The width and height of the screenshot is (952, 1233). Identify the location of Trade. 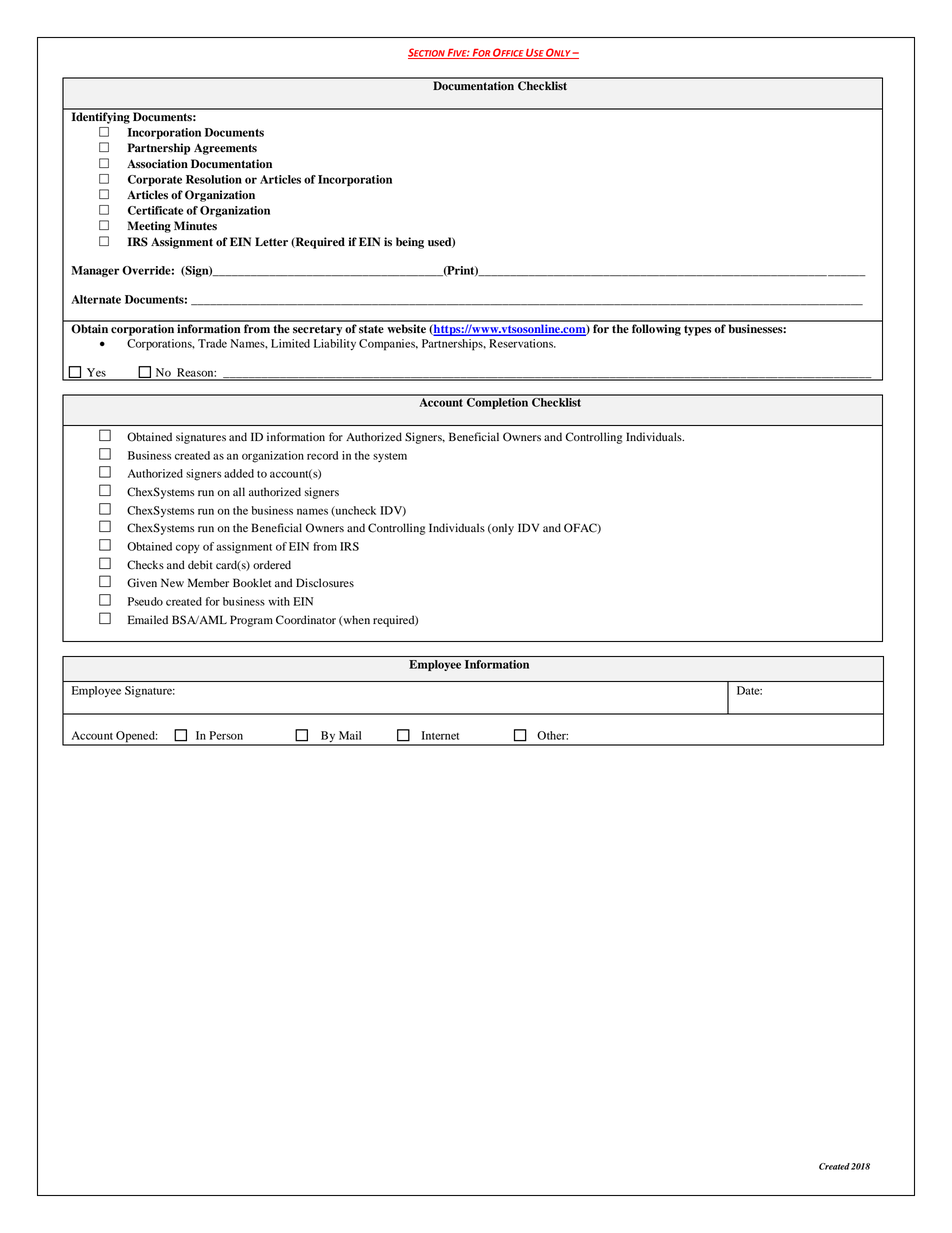
(212, 343).
